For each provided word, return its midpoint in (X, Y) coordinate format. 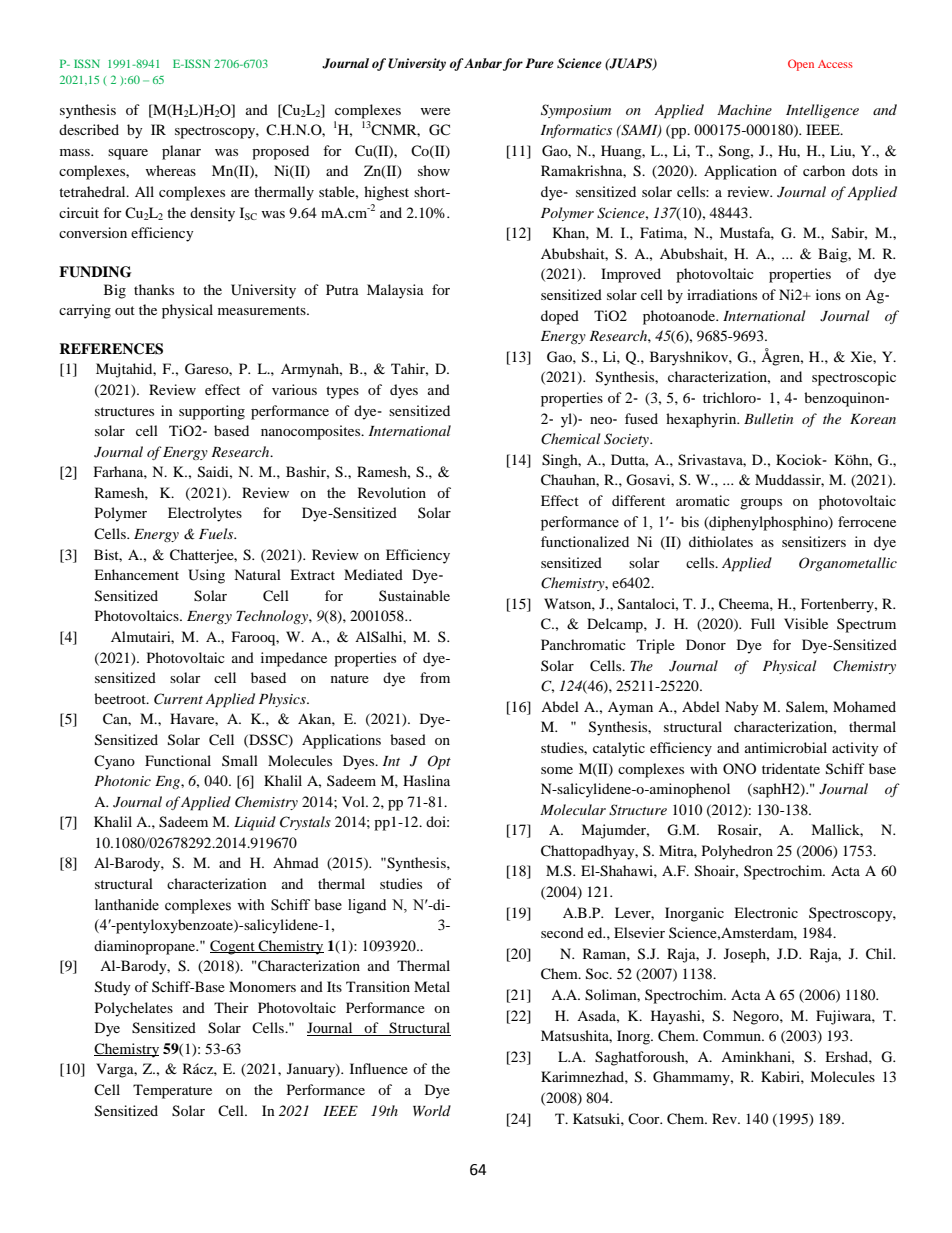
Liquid (255, 823)
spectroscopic (854, 378)
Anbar (483, 63)
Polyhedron (737, 852)
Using (206, 576)
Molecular (573, 809)
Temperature (172, 1091)
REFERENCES (111, 349)
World (432, 1110)
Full (763, 623)
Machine (744, 109)
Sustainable (414, 595)
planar (181, 152)
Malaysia (395, 291)
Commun (733, 1036)
